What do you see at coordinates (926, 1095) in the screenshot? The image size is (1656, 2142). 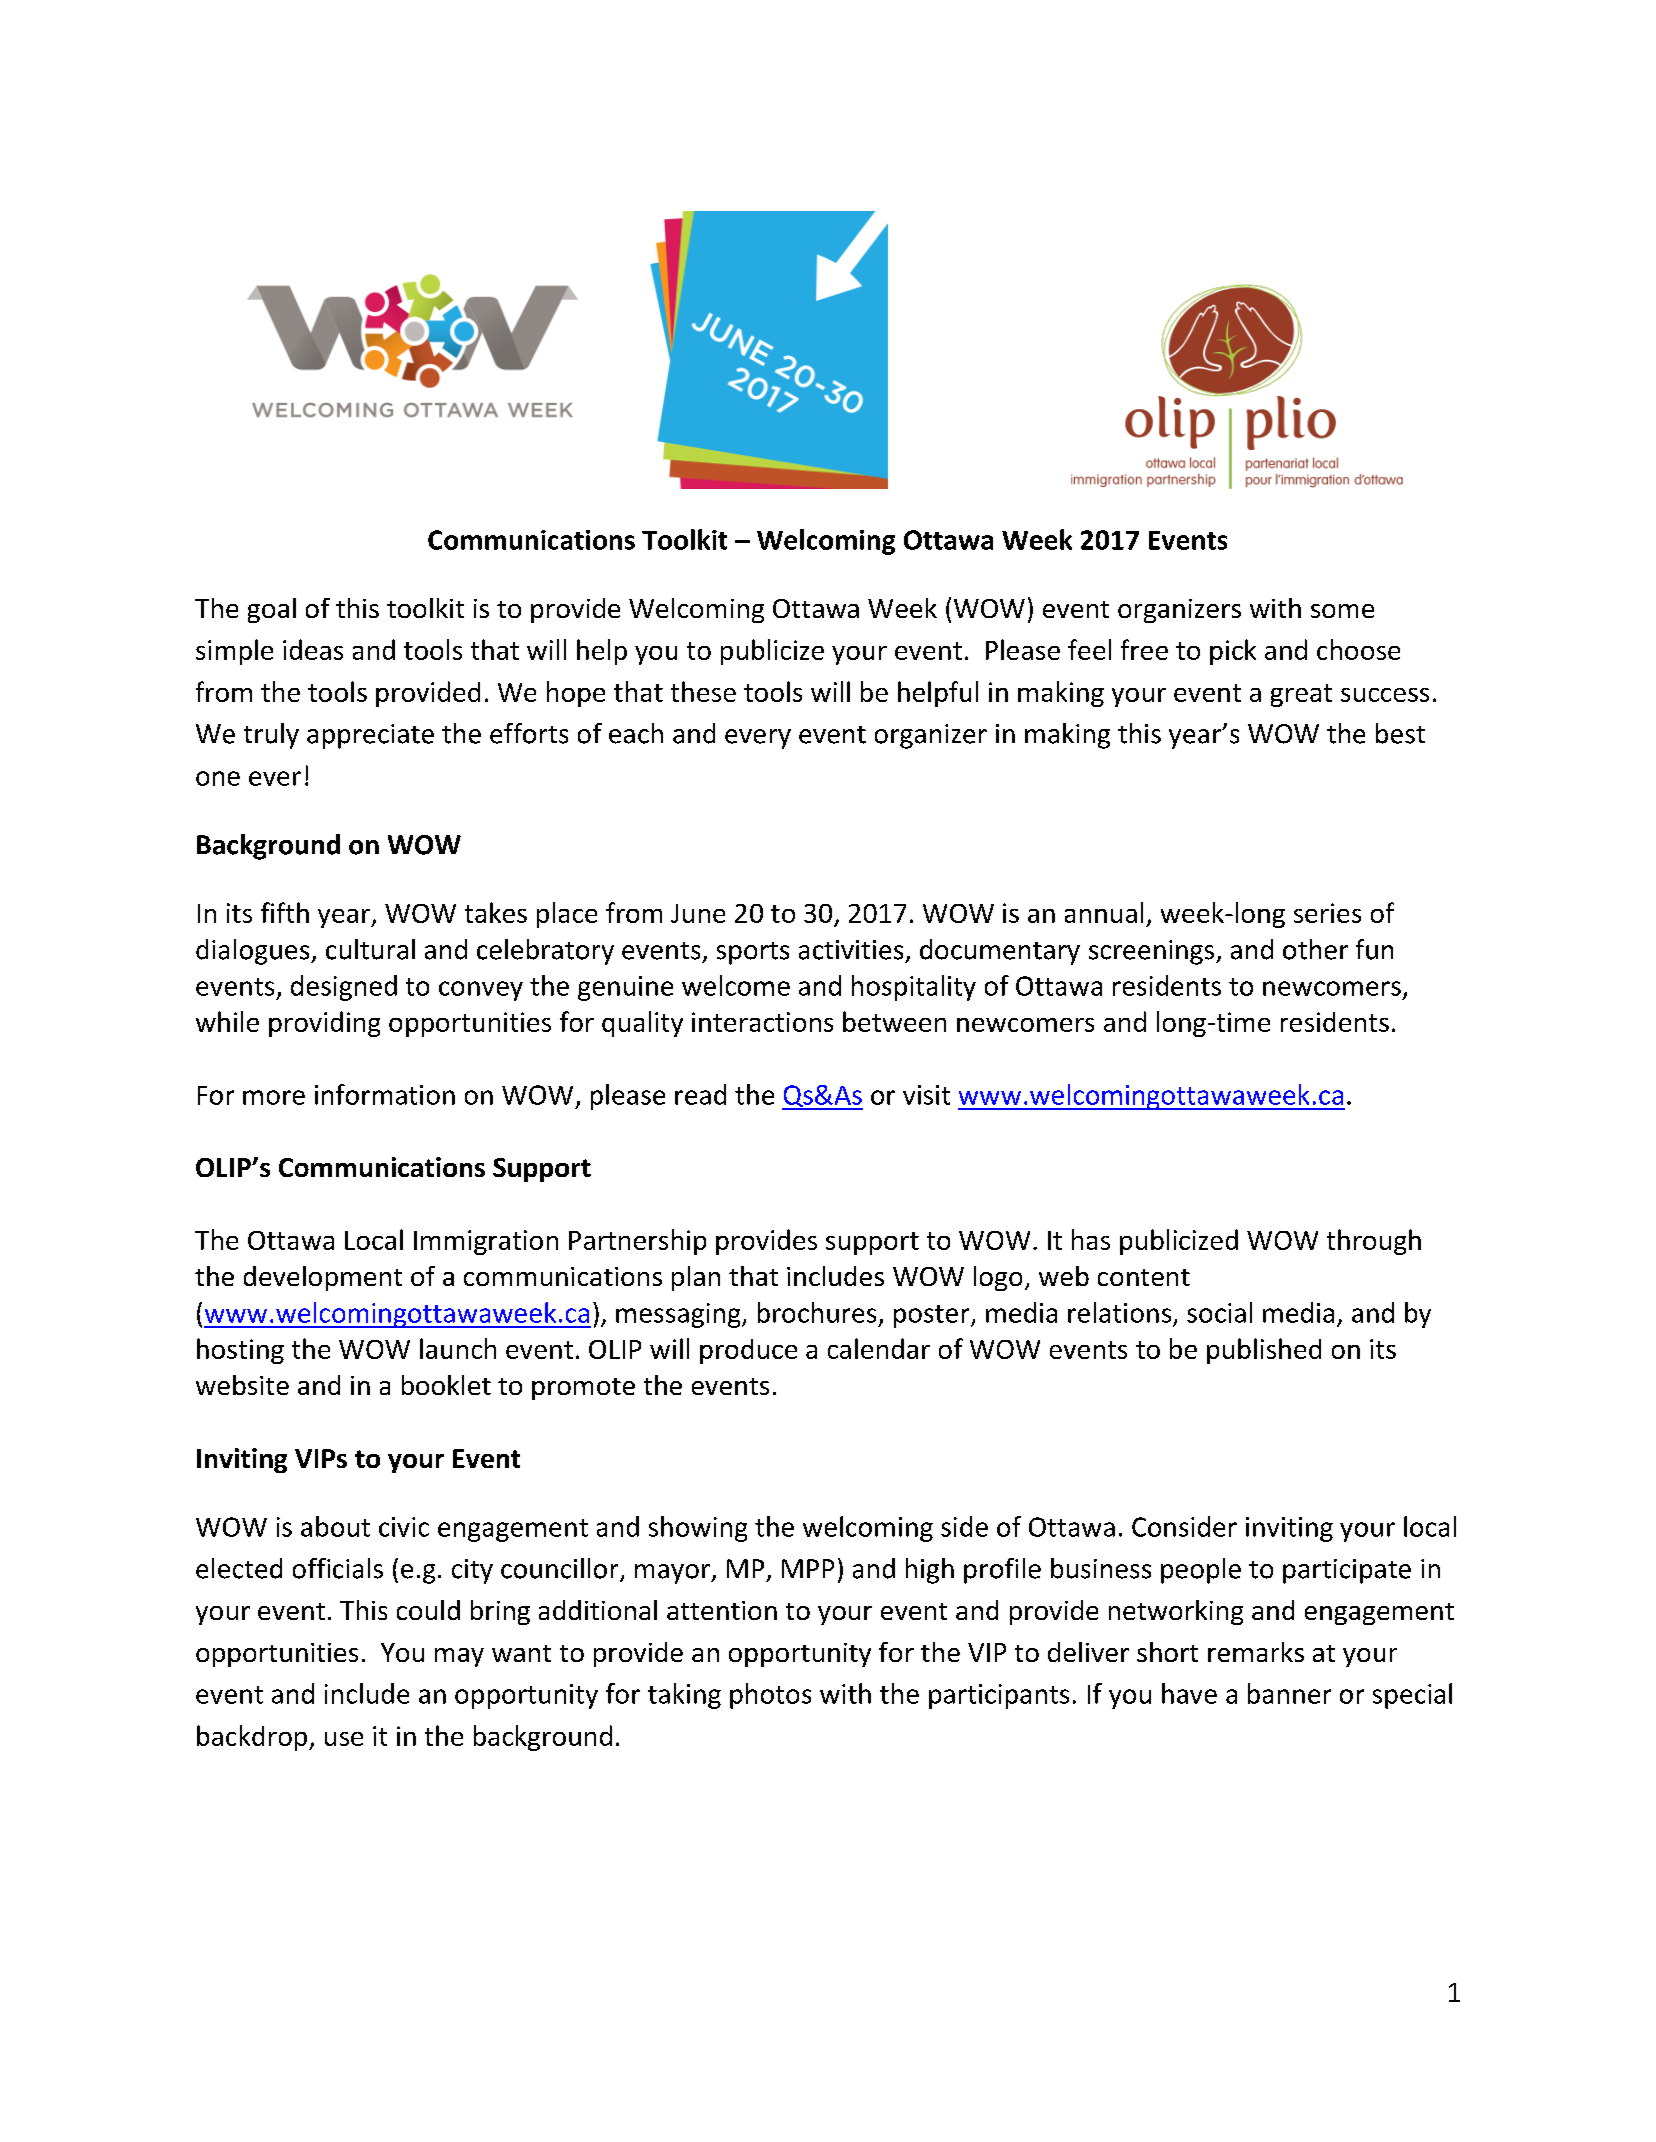 I see `visit` at bounding box center [926, 1095].
